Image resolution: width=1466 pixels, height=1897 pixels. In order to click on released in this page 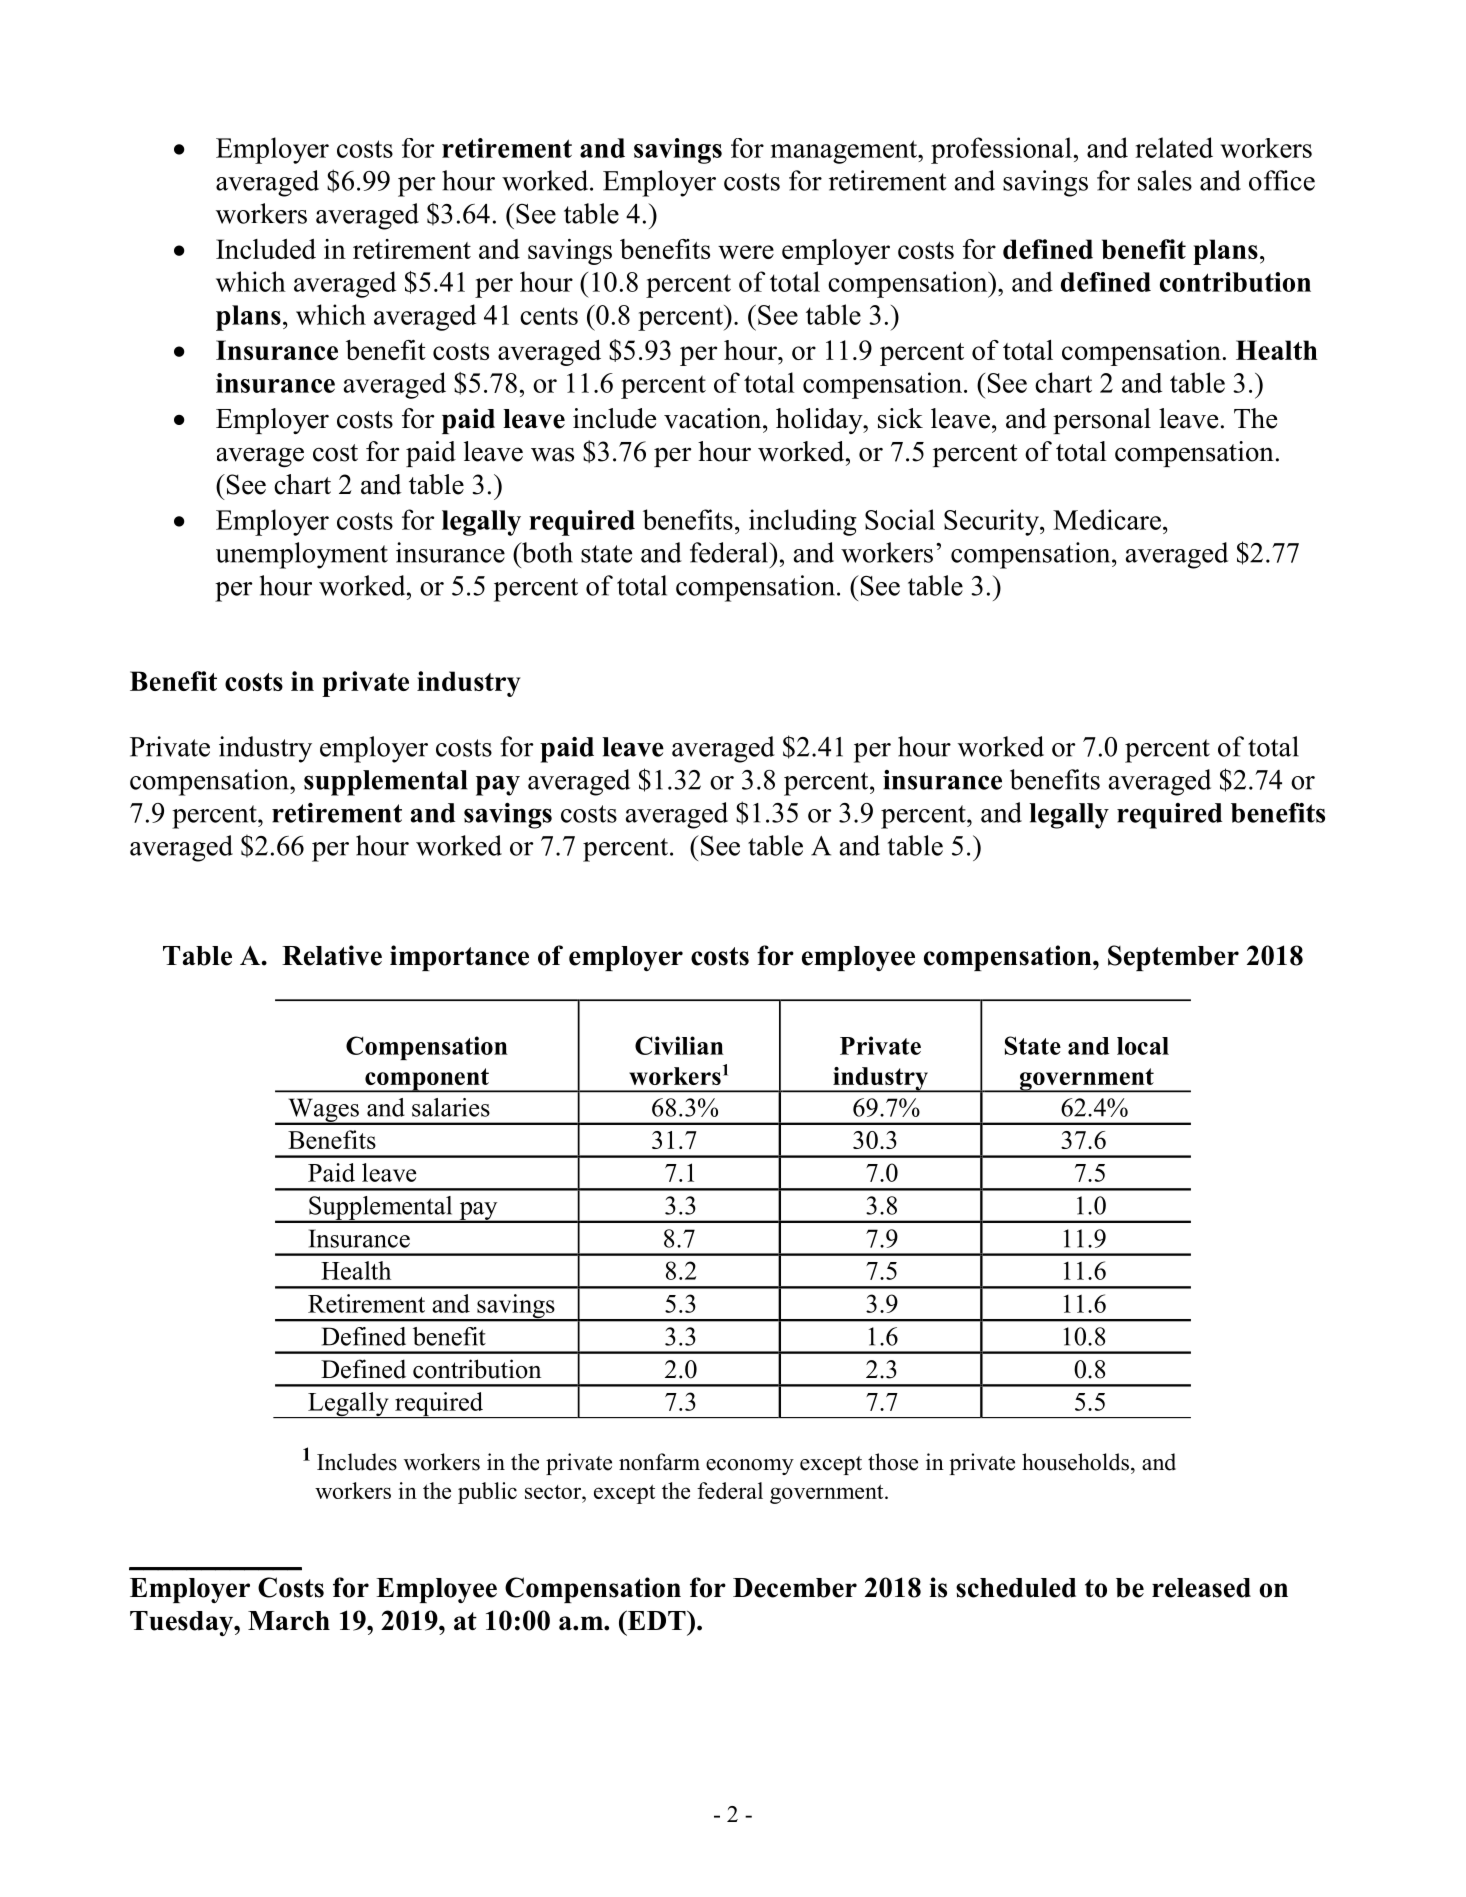, I will do `click(1201, 1588)`.
